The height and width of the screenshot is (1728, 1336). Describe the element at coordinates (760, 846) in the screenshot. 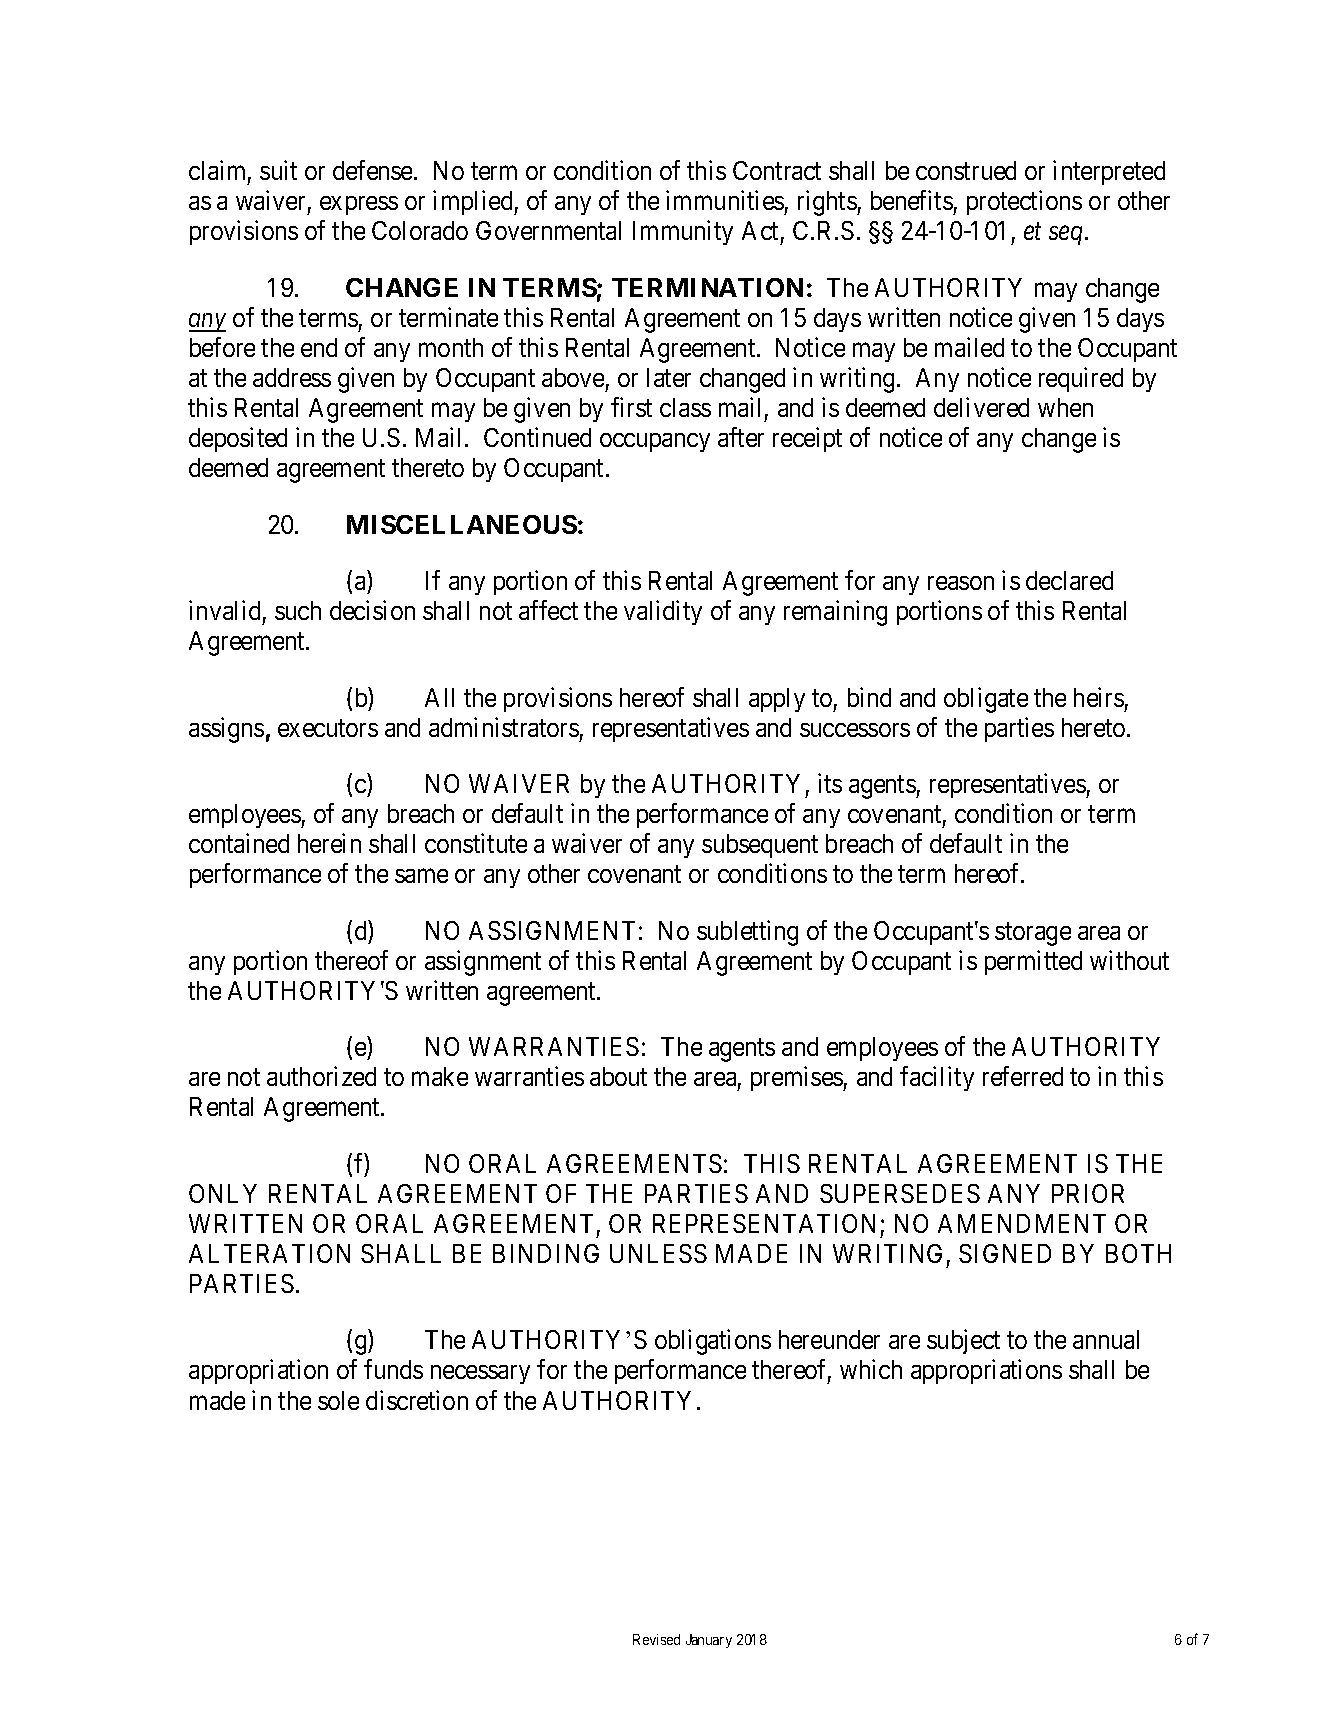

I see `subsequent` at that location.
